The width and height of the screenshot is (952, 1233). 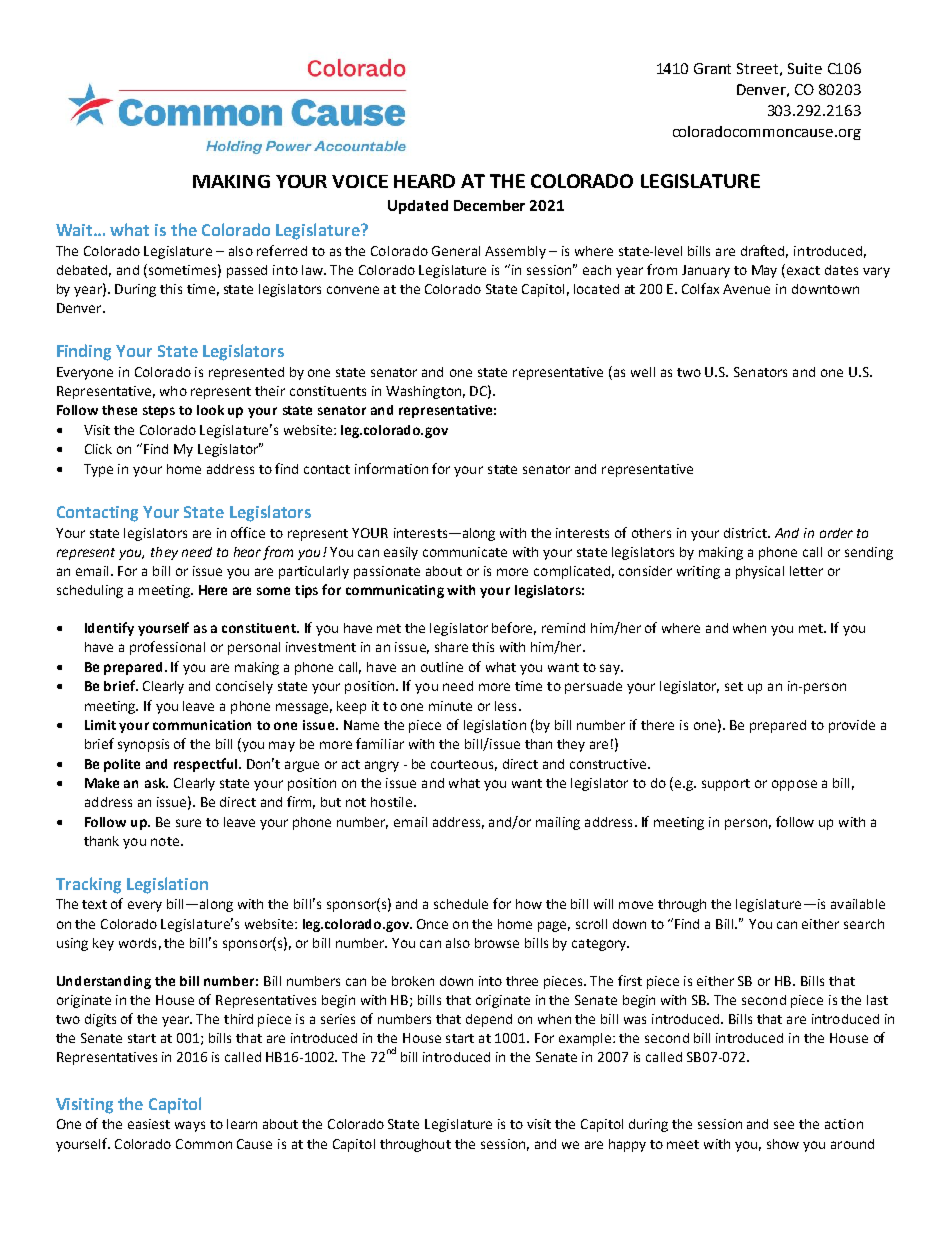 What do you see at coordinates (391, 802) in the screenshot?
I see `hostile` at bounding box center [391, 802].
